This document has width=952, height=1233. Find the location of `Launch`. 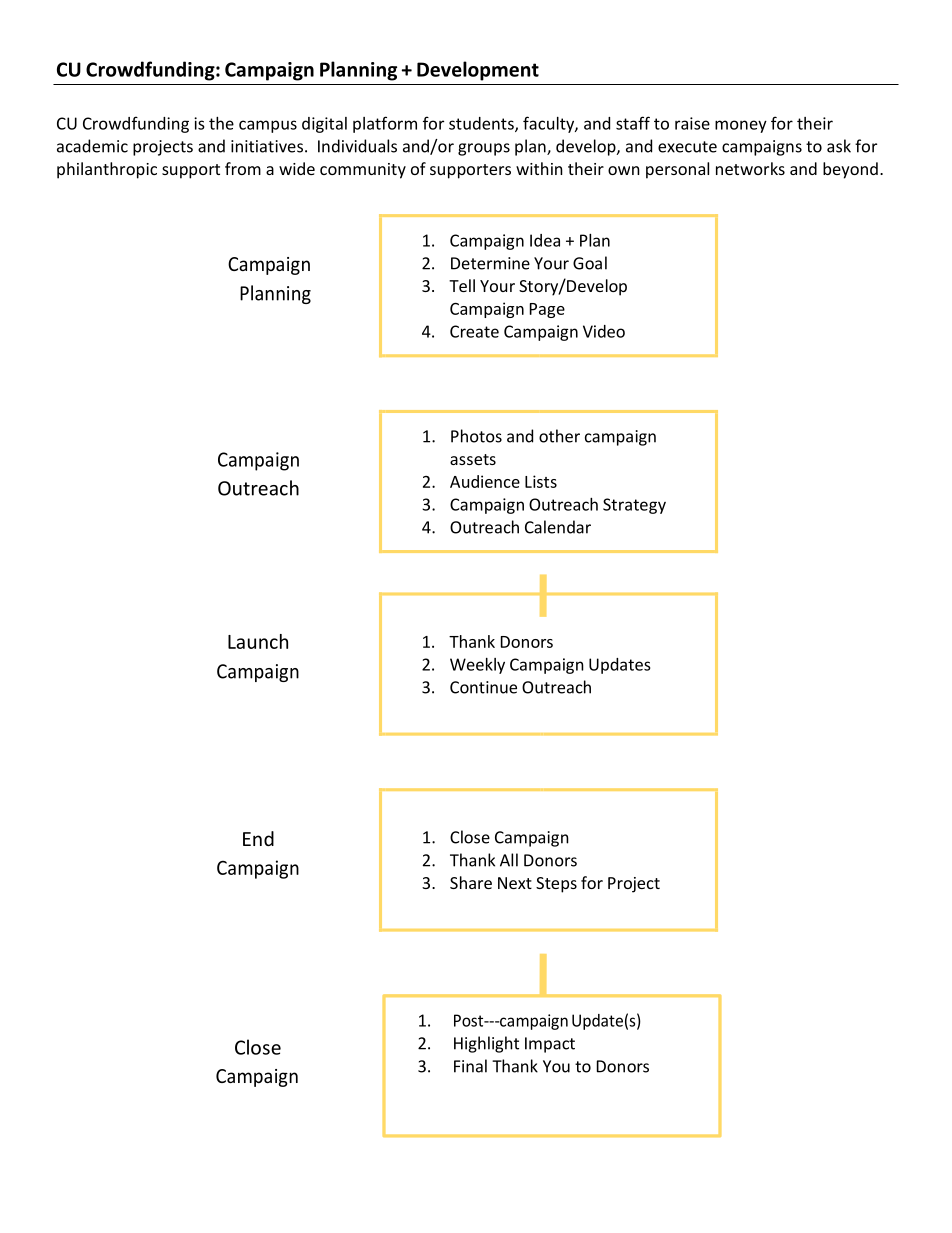

Launch is located at coordinates (258, 641).
